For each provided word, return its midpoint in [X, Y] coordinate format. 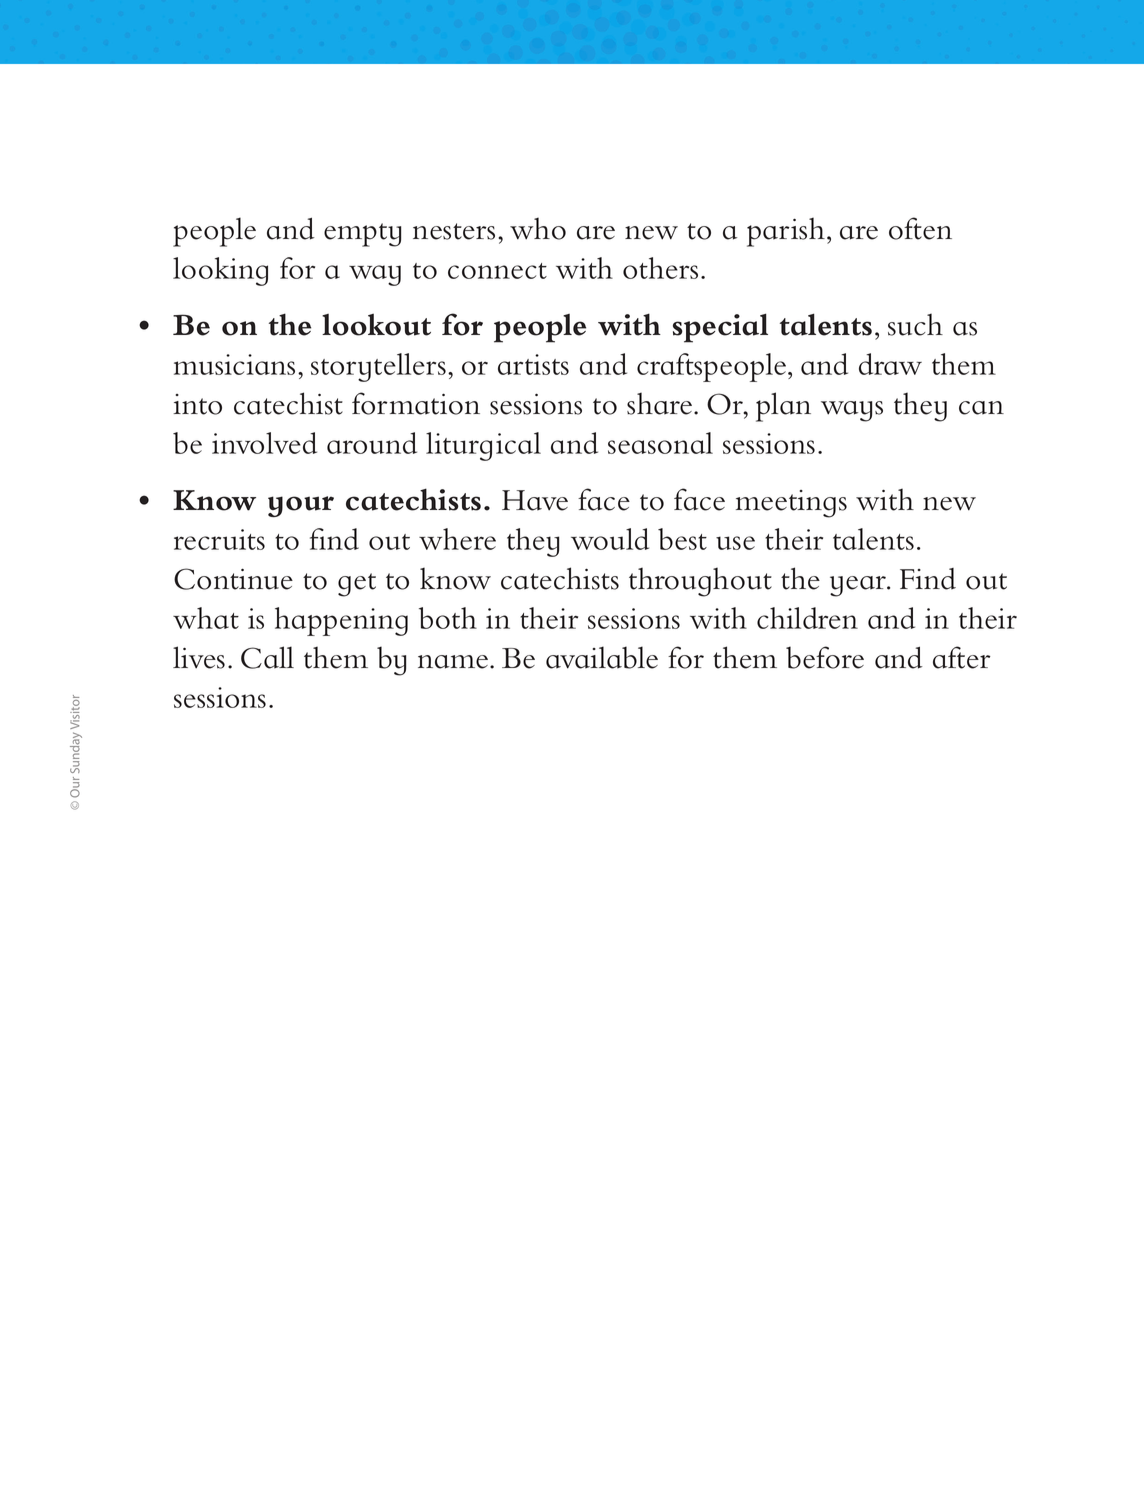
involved [264, 443]
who [538, 229]
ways [852, 411]
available [602, 657]
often [920, 228]
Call [267, 657]
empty [362, 235]
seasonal [660, 443]
